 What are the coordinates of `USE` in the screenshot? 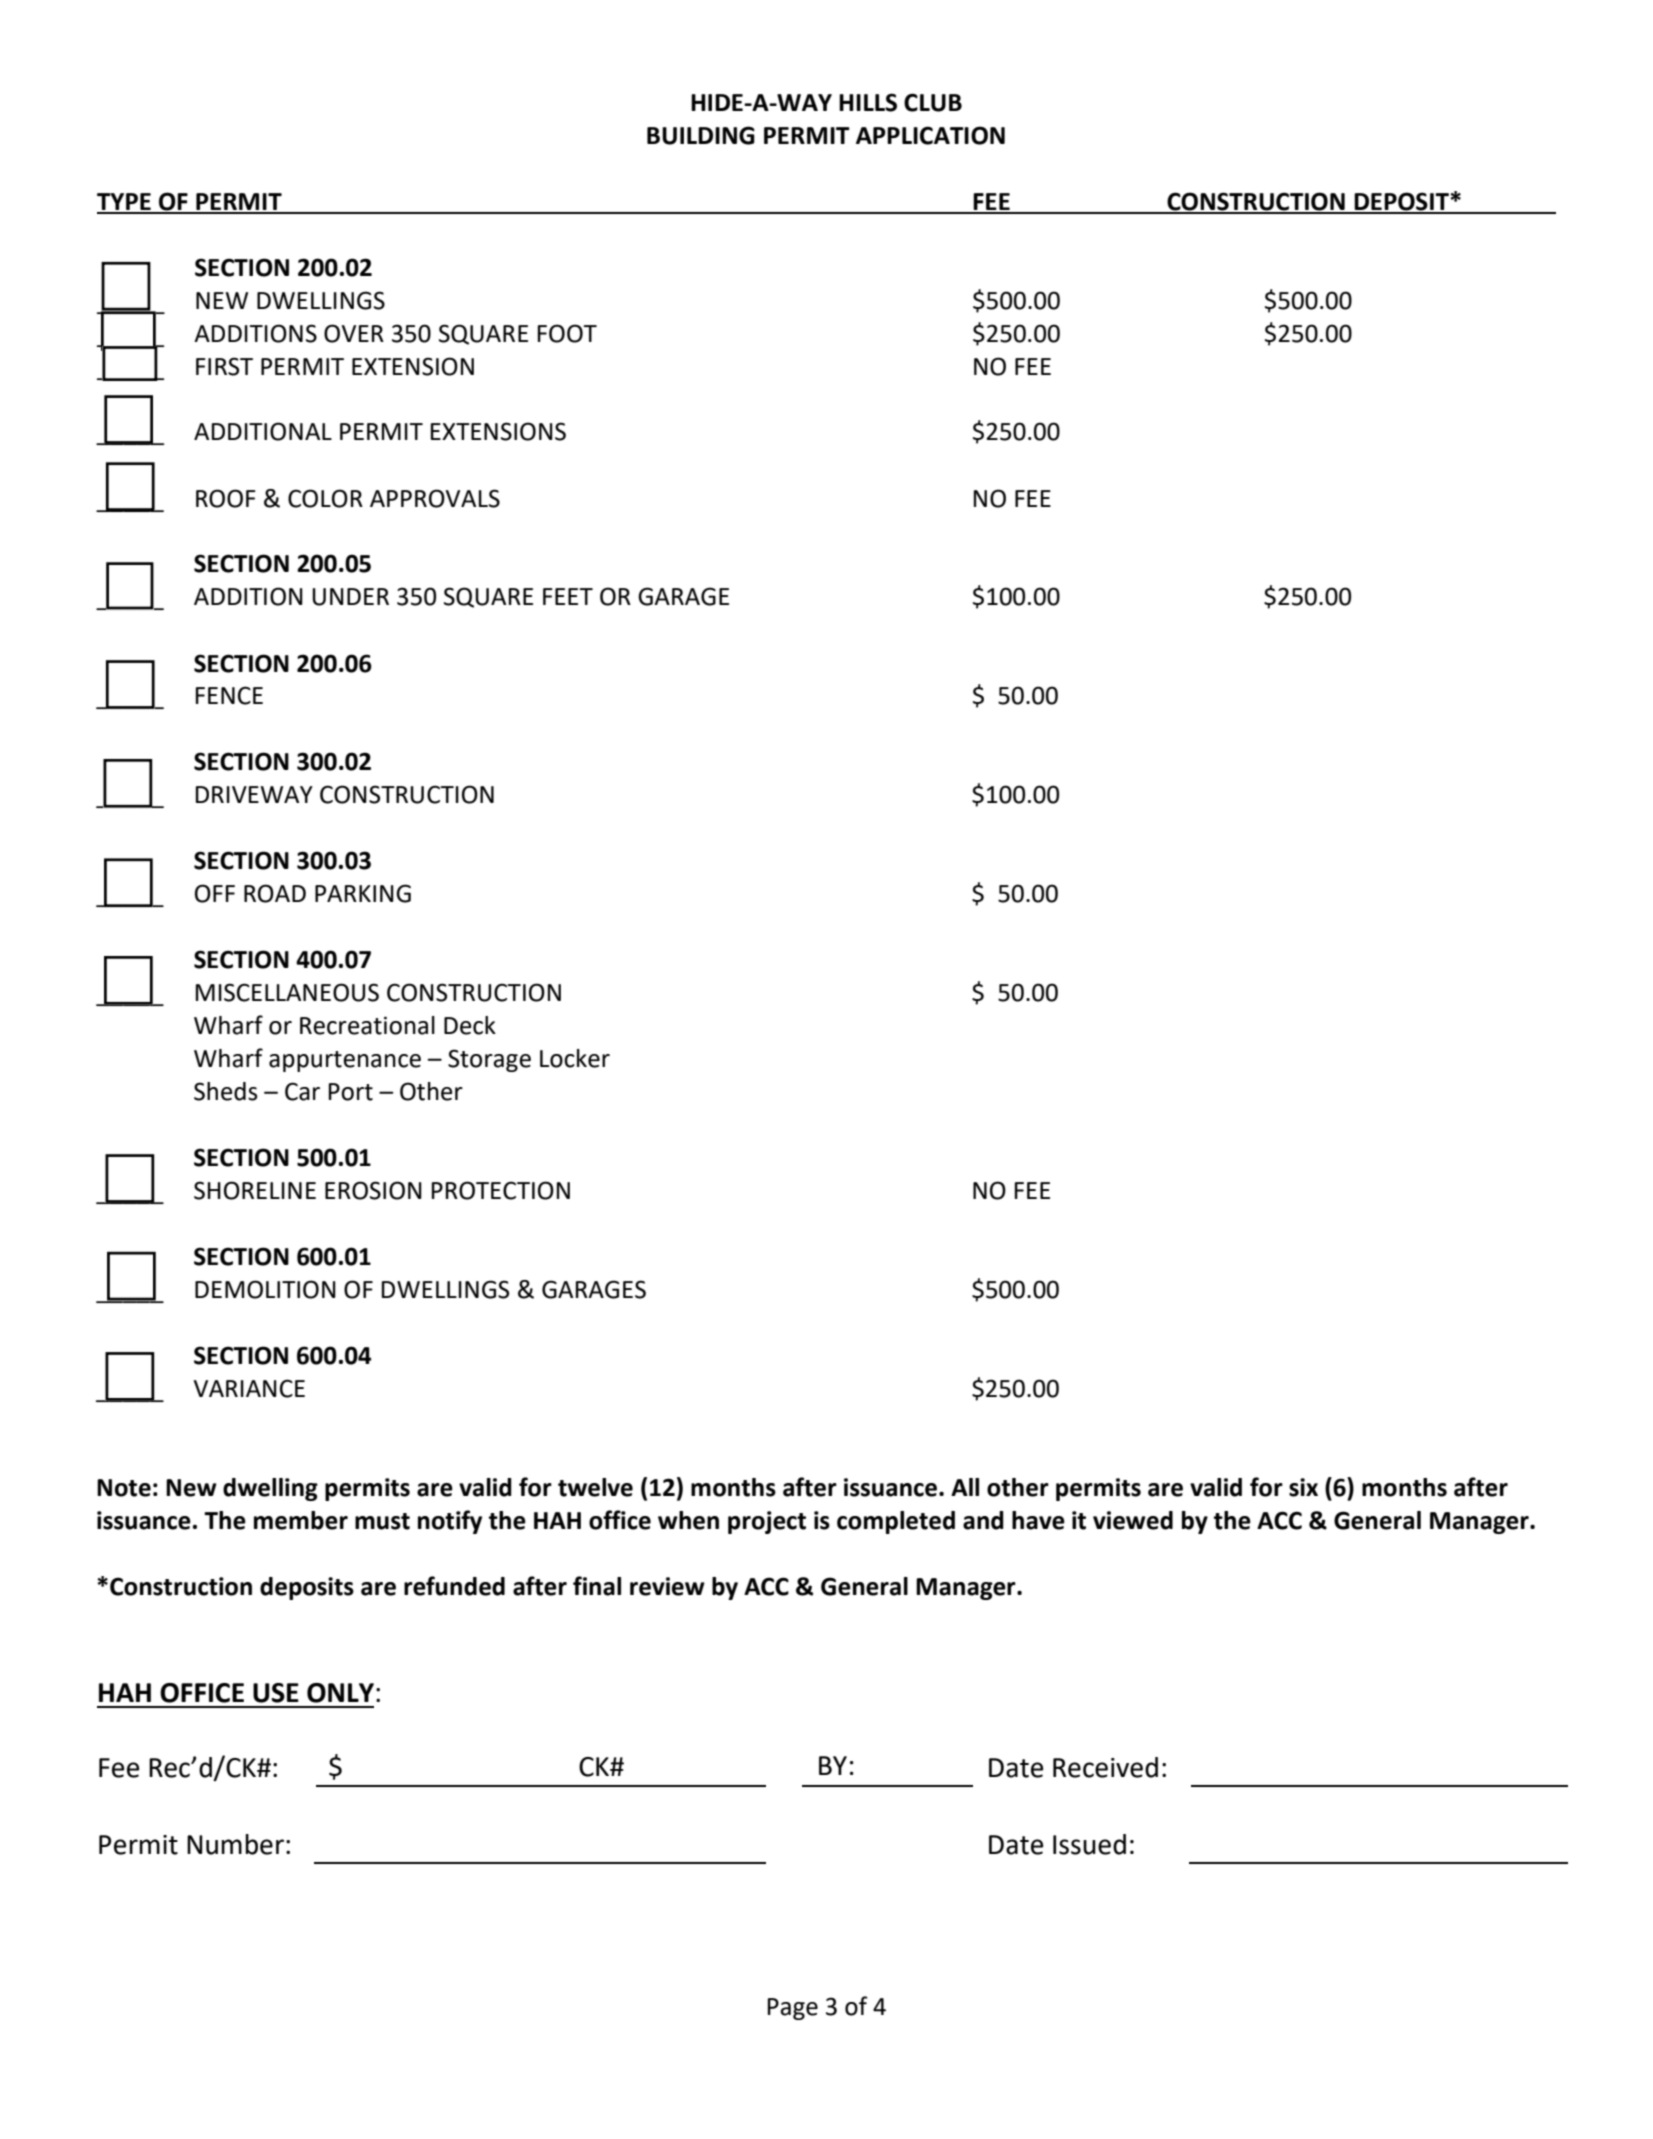 It's located at (276, 1693).
